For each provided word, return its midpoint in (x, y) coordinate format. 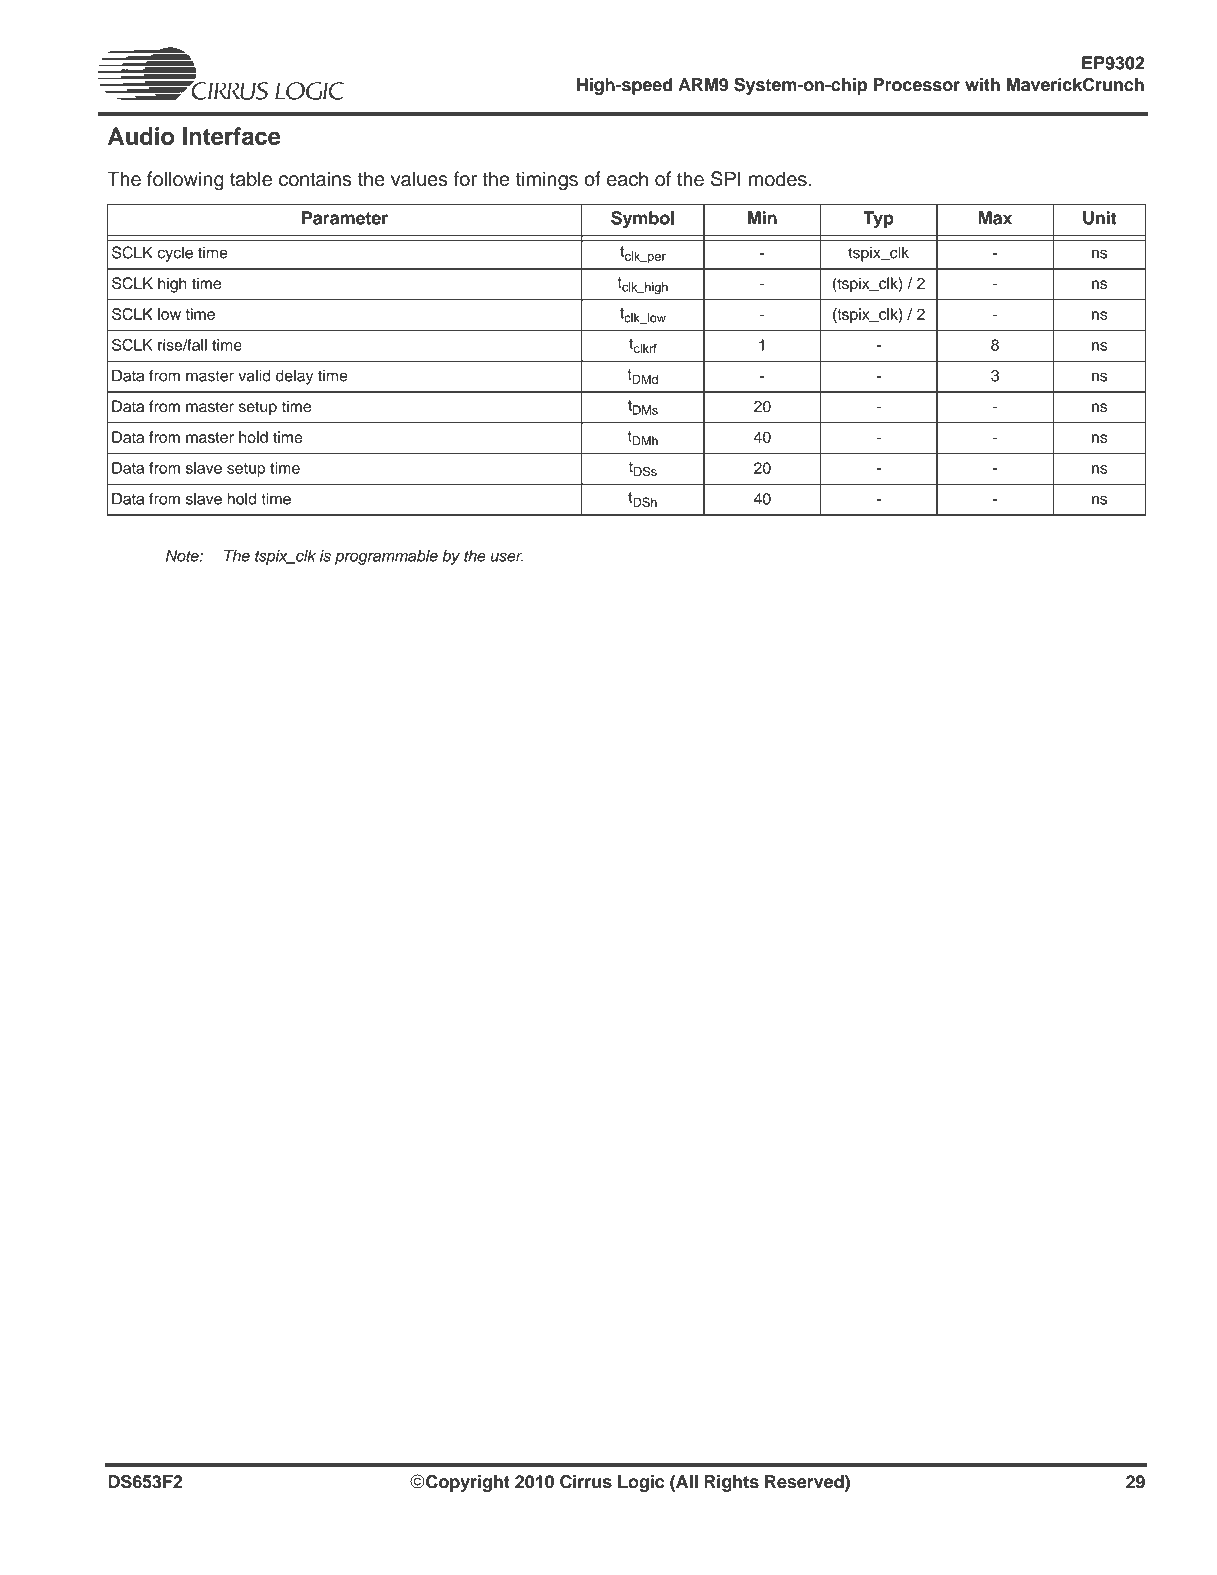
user (507, 557)
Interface (232, 136)
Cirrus (586, 1482)
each (627, 178)
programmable (386, 557)
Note (183, 556)
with (982, 84)
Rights (732, 1483)
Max (995, 218)
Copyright (467, 1483)
